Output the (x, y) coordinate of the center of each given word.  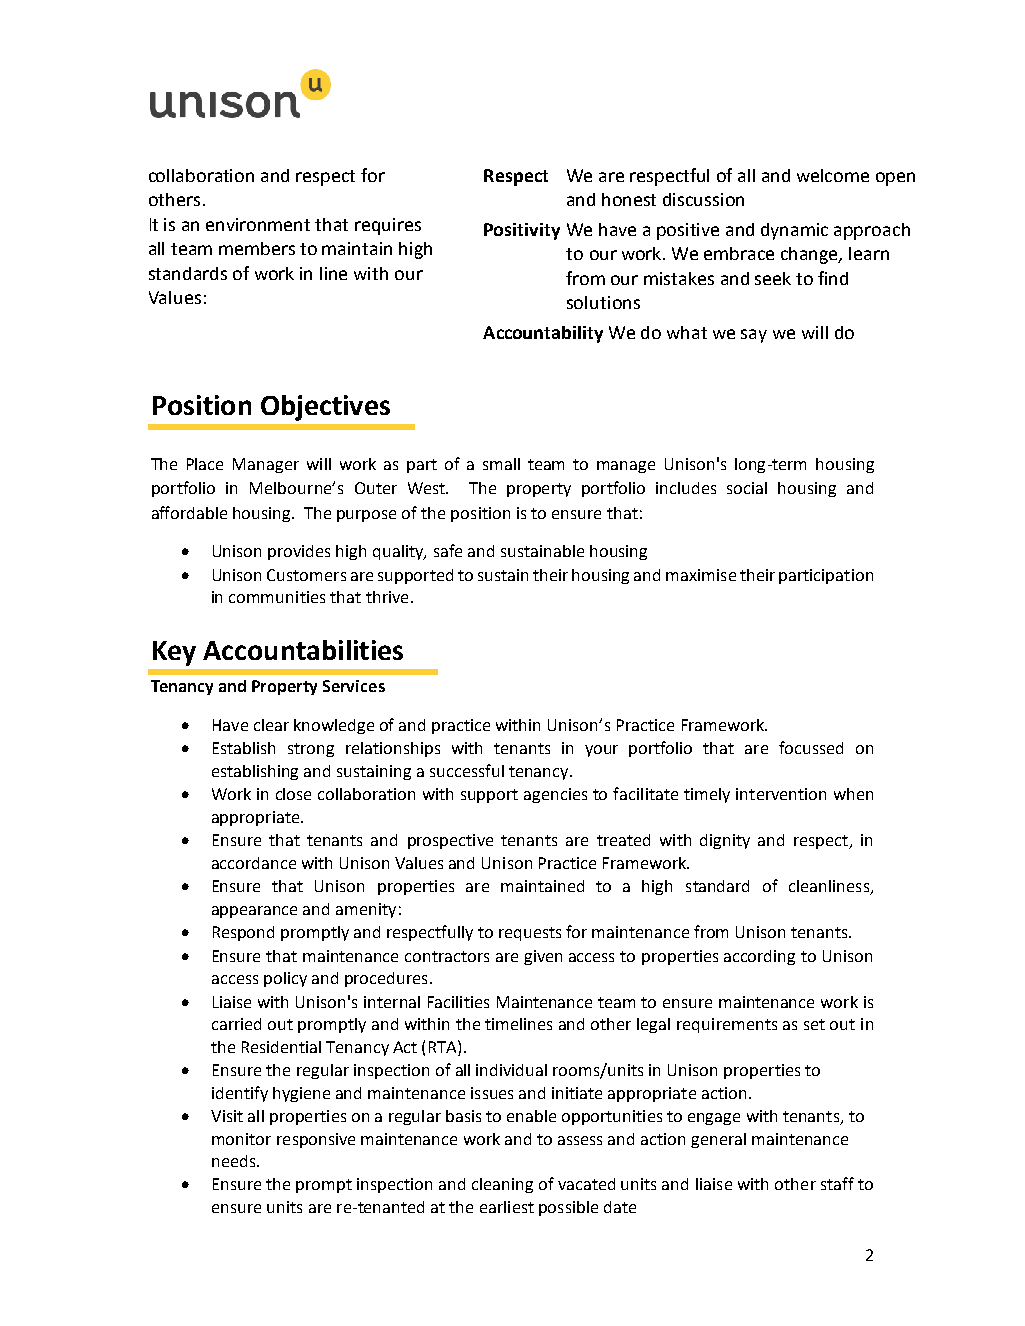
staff (837, 1183)
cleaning (502, 1185)
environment (258, 224)
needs (235, 1161)
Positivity (522, 231)
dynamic (794, 231)
